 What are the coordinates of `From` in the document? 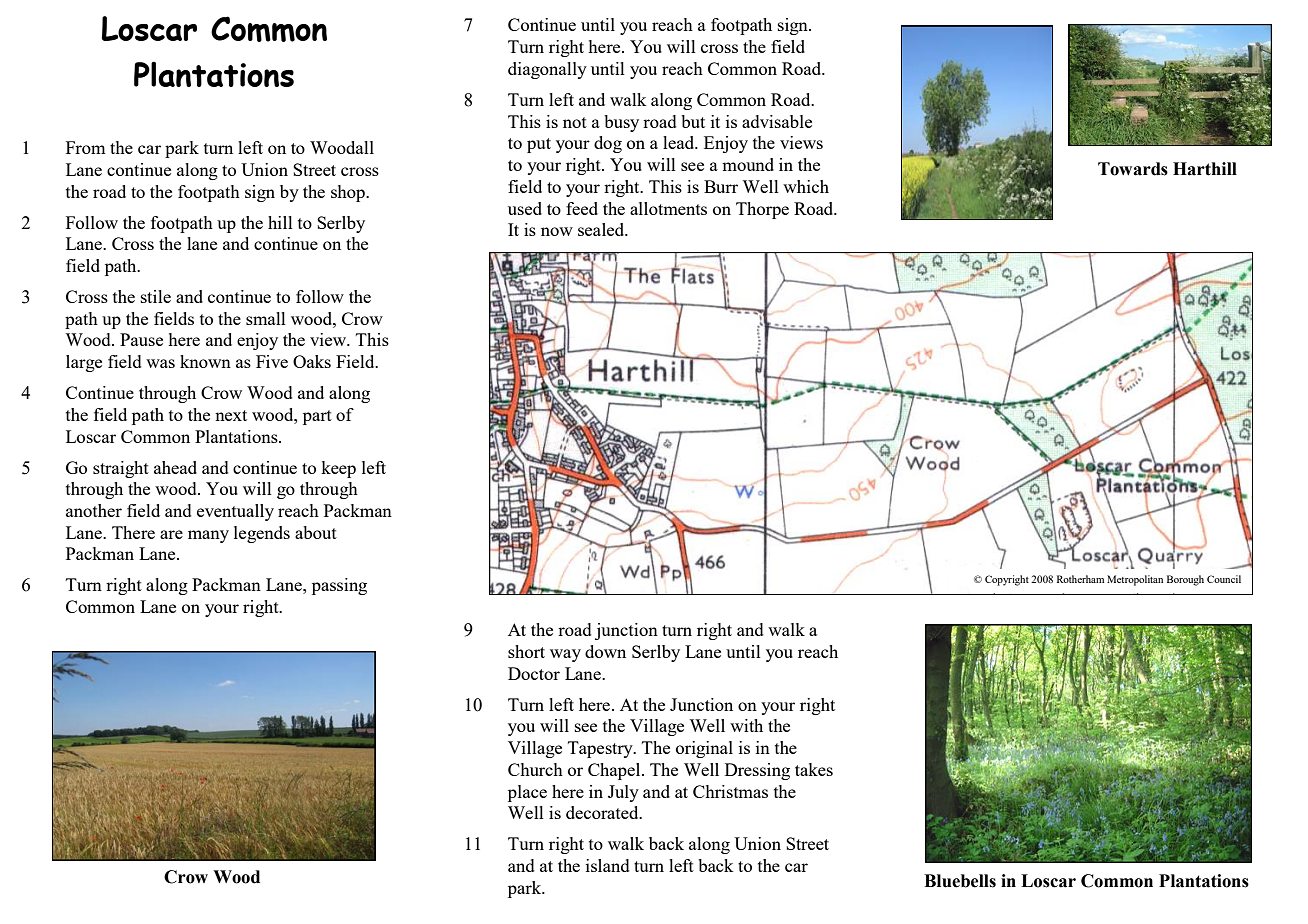 It's located at (86, 147).
